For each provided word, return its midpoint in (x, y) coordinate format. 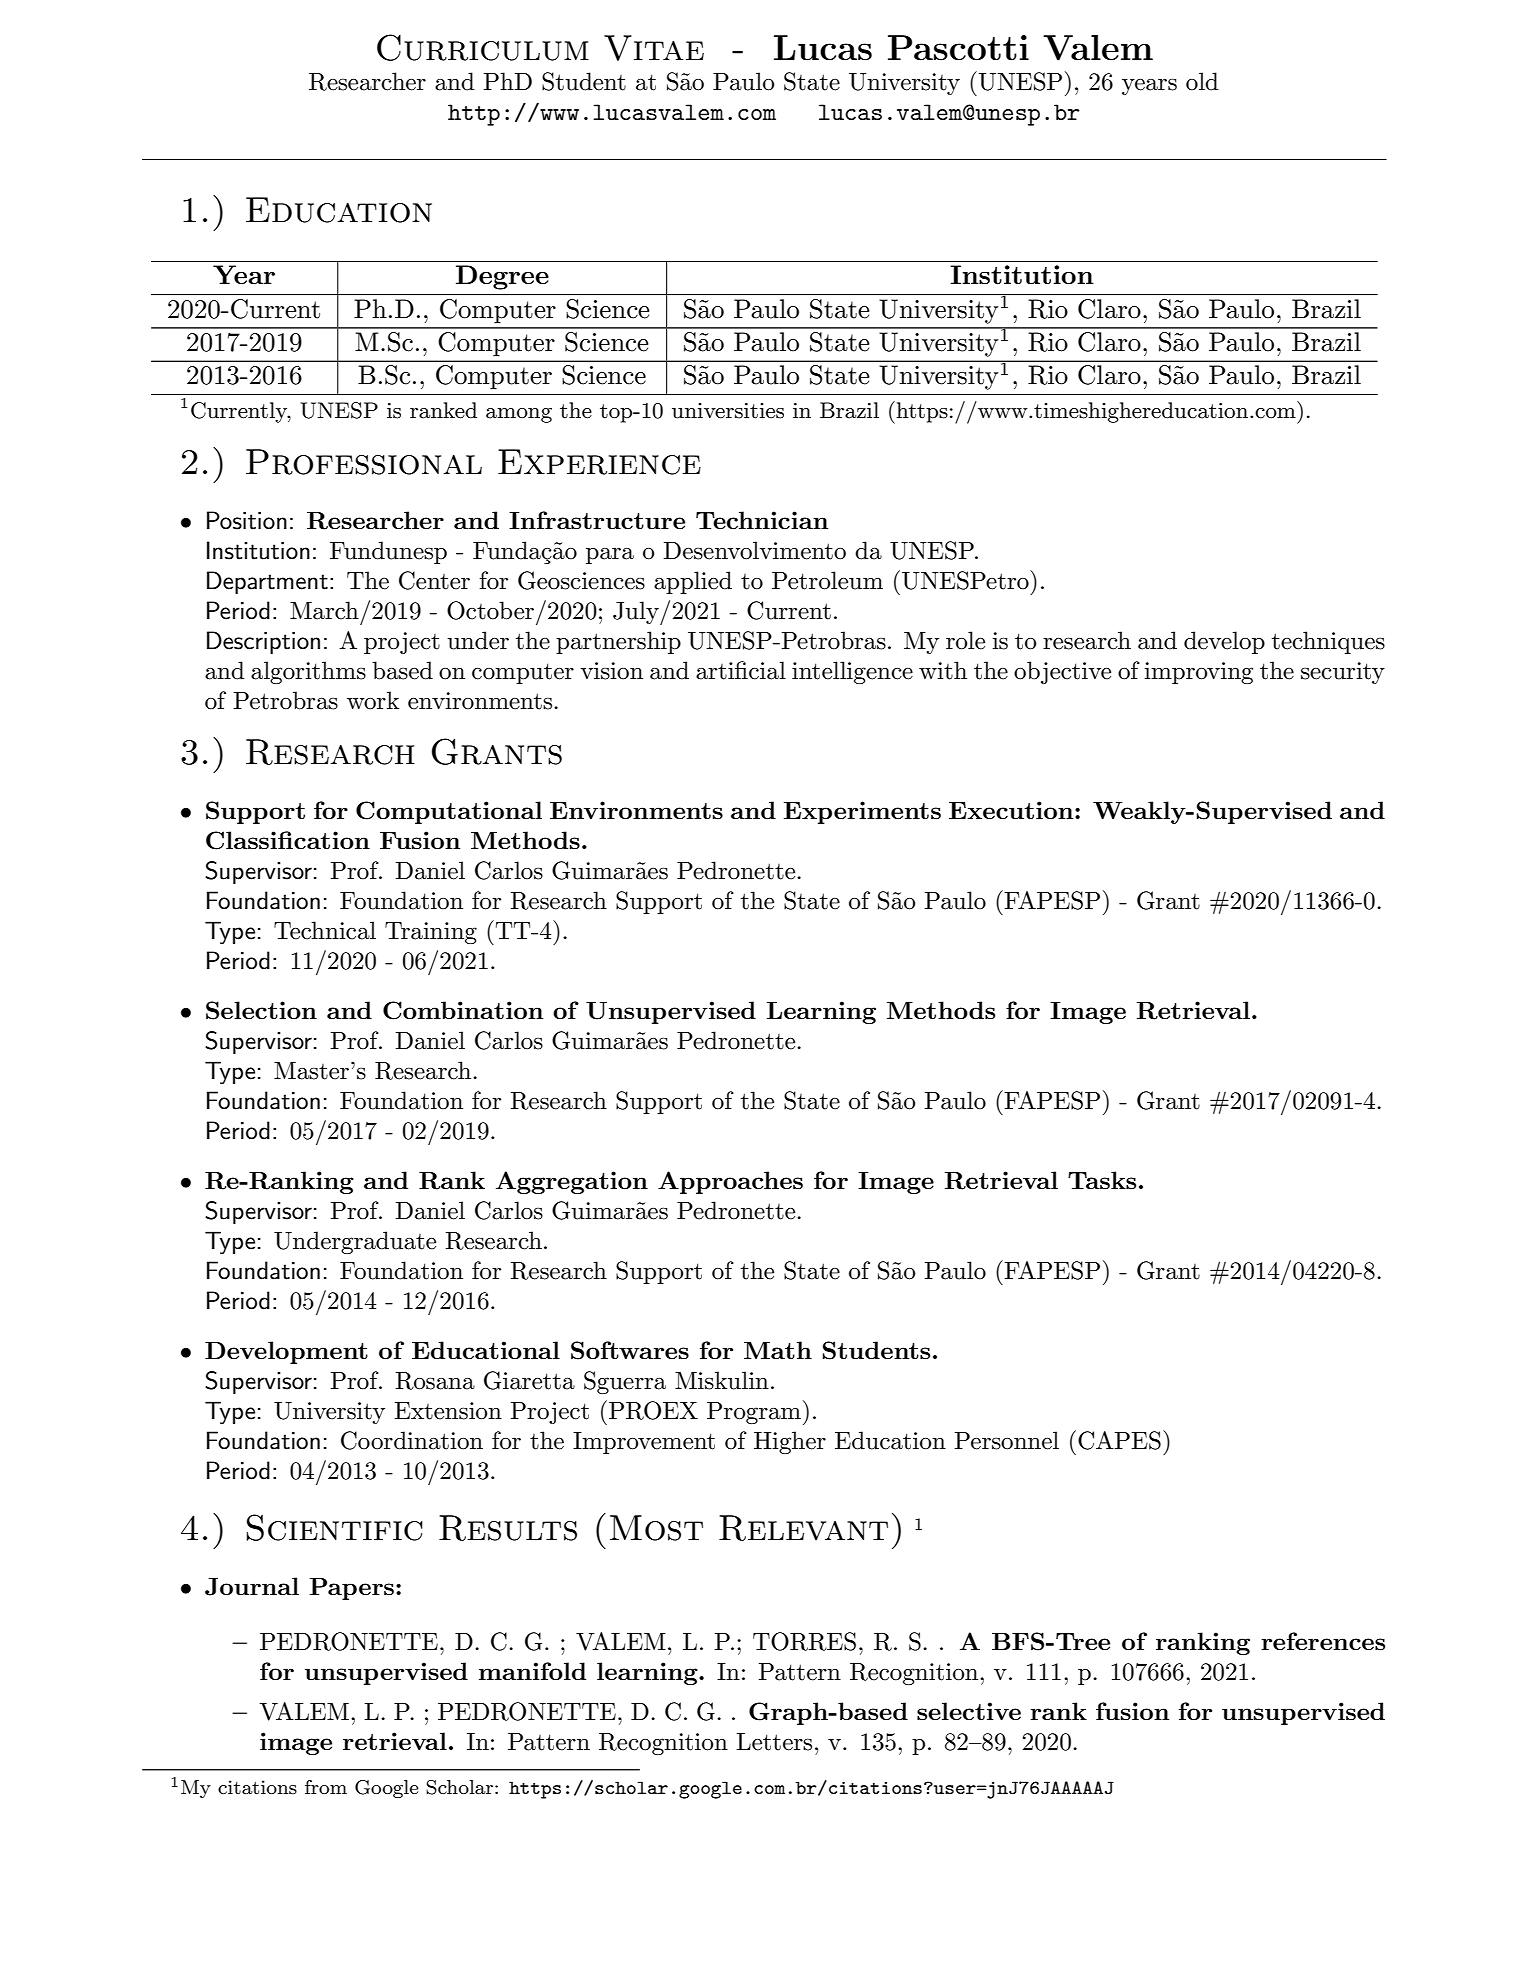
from (326, 1787)
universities (728, 411)
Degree (502, 277)
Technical (325, 930)
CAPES (1119, 1440)
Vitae (654, 48)
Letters (774, 1742)
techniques (1328, 642)
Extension (448, 1411)
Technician (762, 520)
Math (778, 1350)
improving (1198, 673)
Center (434, 580)
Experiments (862, 812)
